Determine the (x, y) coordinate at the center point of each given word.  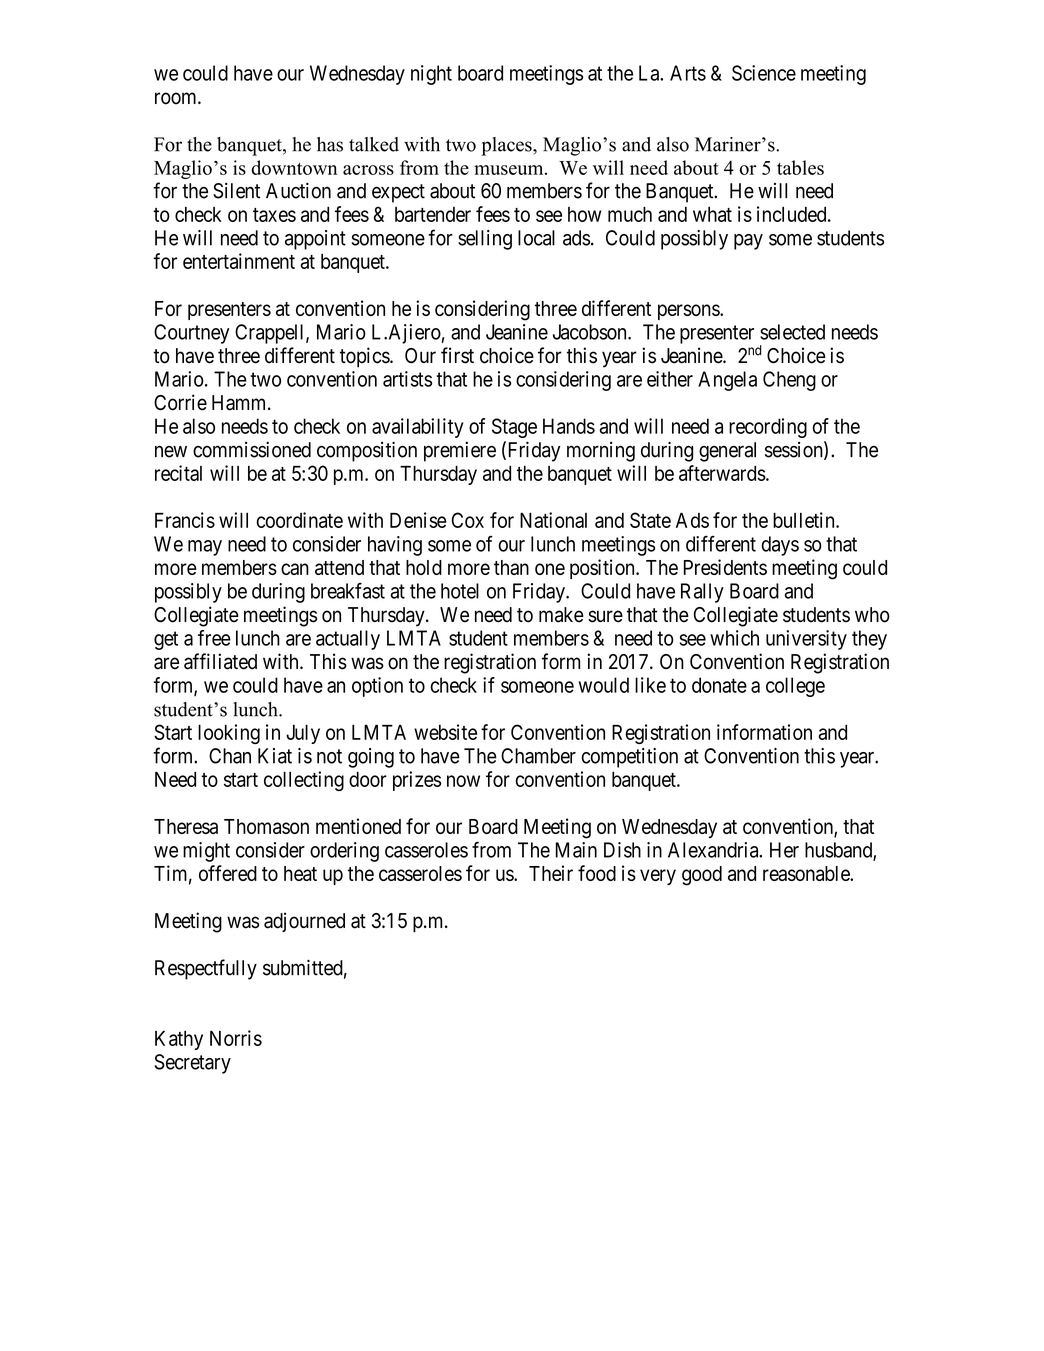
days (780, 546)
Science (764, 73)
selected (792, 332)
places (508, 146)
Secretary (192, 1064)
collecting (304, 781)
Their (551, 873)
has (330, 144)
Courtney (191, 334)
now (463, 781)
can (295, 569)
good (702, 876)
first (457, 355)
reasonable (807, 873)
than (511, 567)
